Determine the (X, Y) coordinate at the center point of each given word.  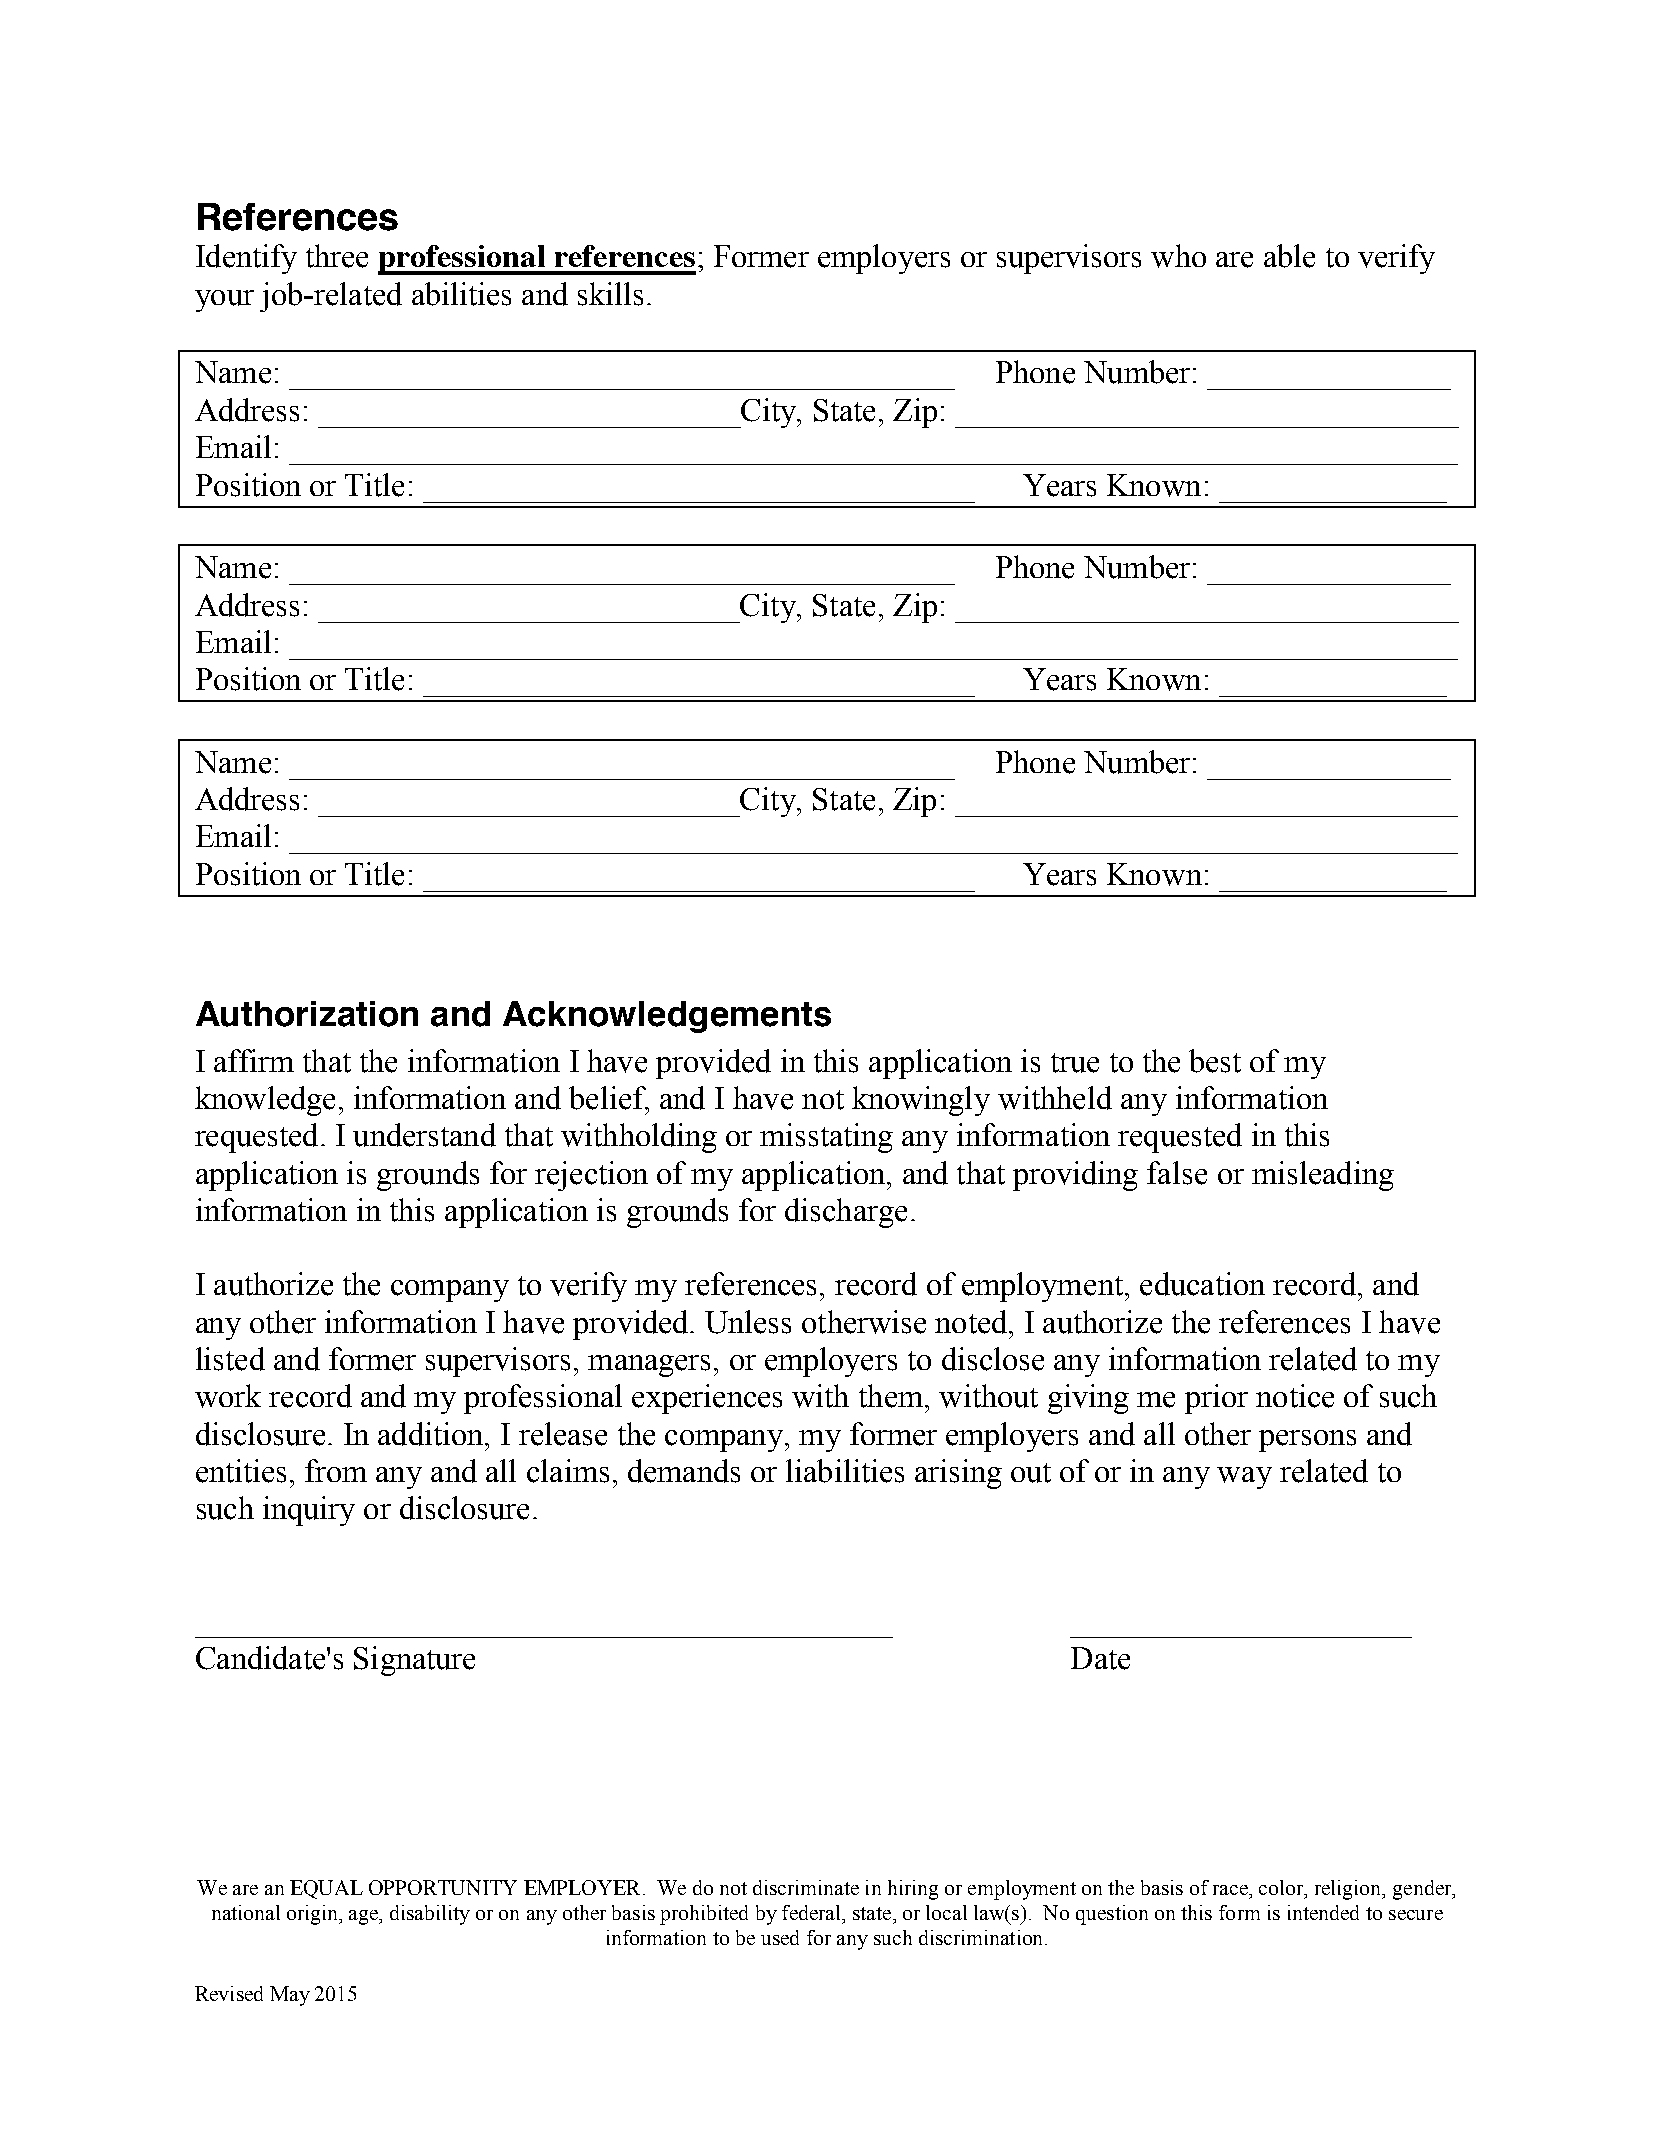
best (1215, 1061)
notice (1295, 1396)
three (337, 256)
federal (812, 1912)
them (891, 1396)
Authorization (307, 1014)
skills (610, 294)
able (1289, 256)
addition (432, 1434)
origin (313, 1915)
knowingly (921, 1101)
